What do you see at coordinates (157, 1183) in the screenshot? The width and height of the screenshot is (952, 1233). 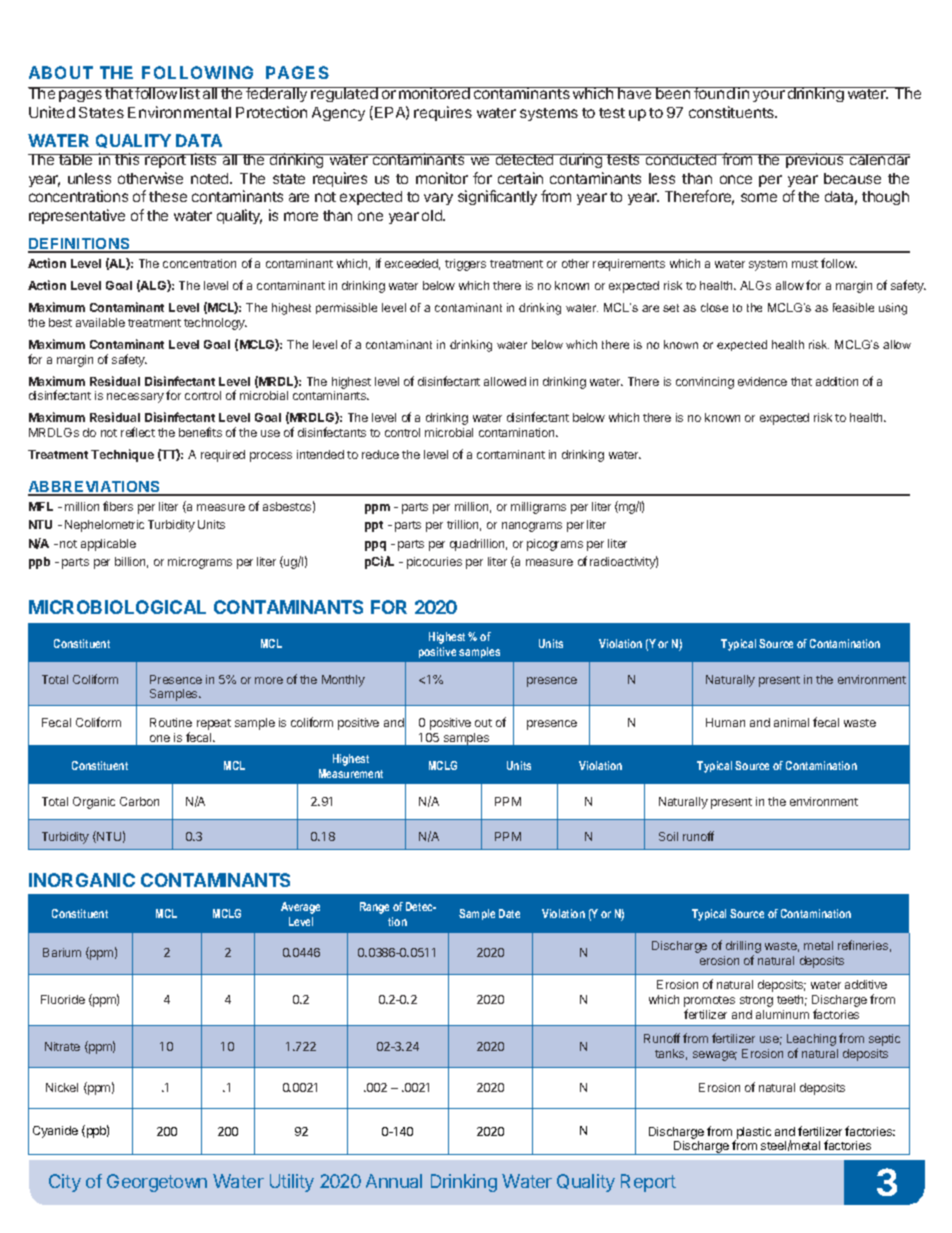 I see `Georgetown` at bounding box center [157, 1183].
